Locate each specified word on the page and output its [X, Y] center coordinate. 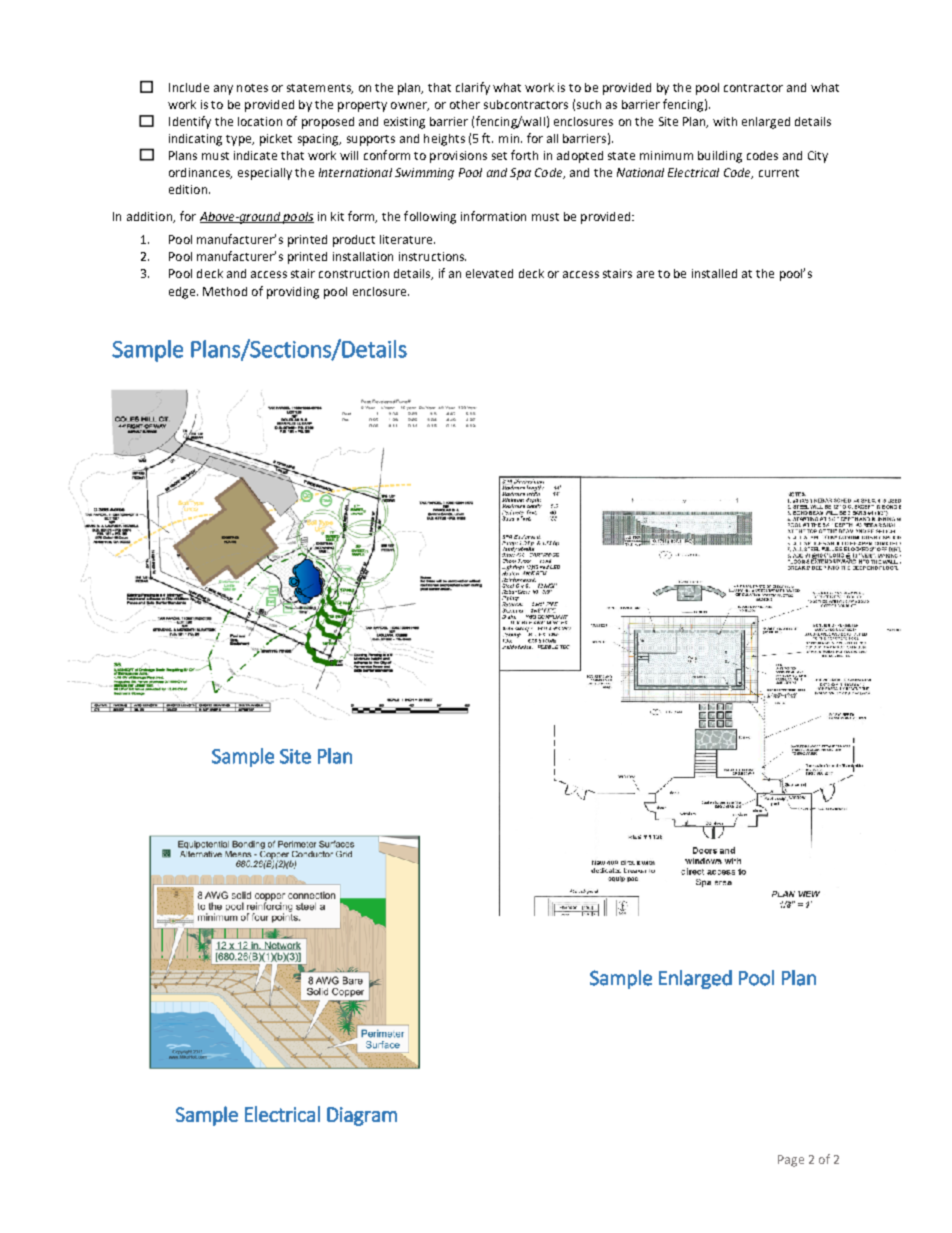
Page [791, 1161]
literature [407, 239]
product [354, 241]
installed [714, 273]
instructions [432, 256]
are [645, 274]
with [725, 121]
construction [354, 273]
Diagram [362, 1116]
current [779, 173]
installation [363, 256]
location [260, 121]
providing [293, 293]
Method [225, 291]
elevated [489, 273]
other [465, 104]
